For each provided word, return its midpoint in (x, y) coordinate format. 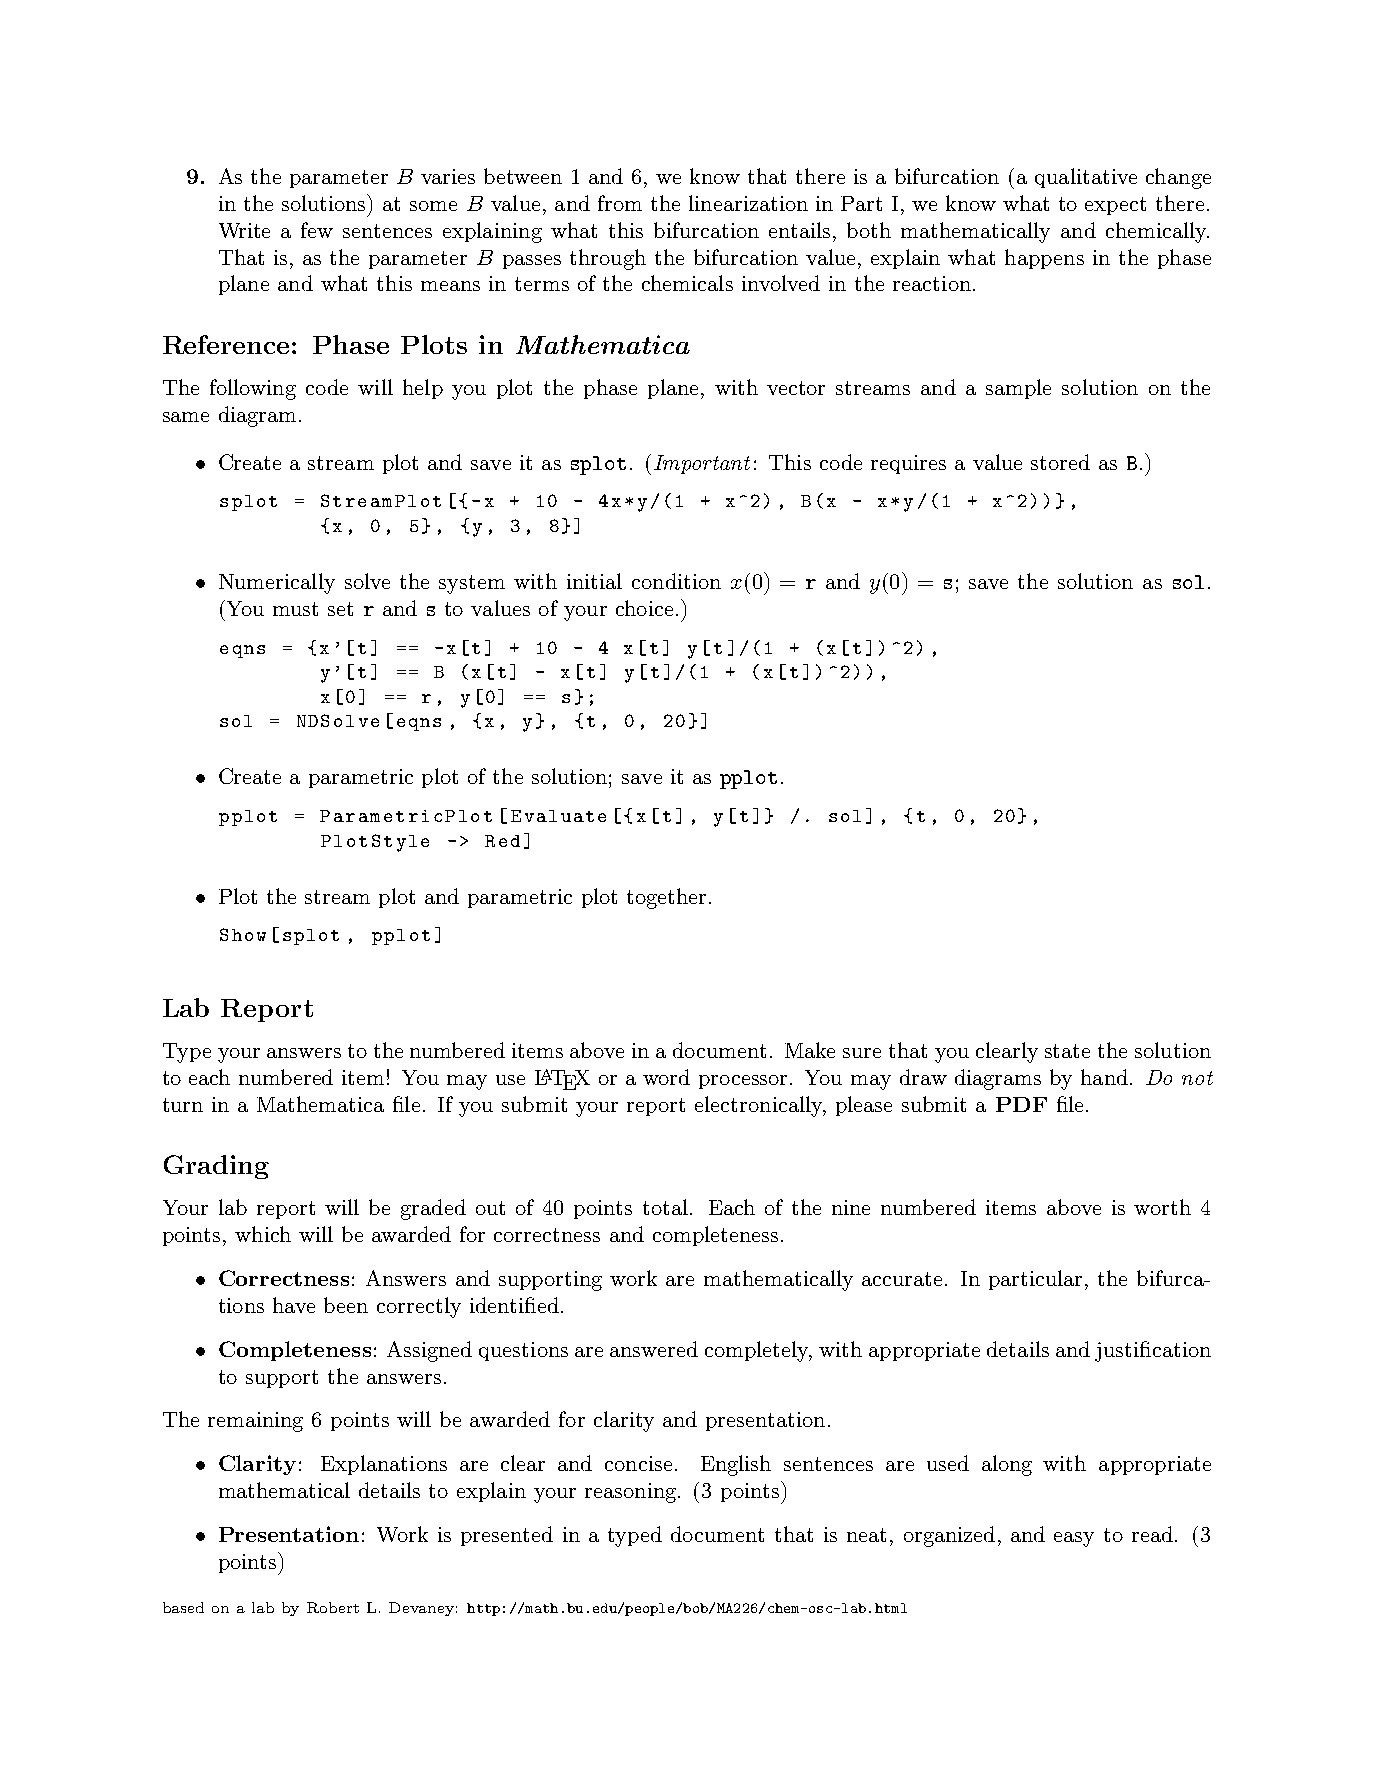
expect (1115, 206)
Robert (333, 1607)
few (317, 230)
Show (243, 934)
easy (1074, 1539)
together (666, 898)
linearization (748, 203)
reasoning (632, 1493)
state (1067, 1051)
